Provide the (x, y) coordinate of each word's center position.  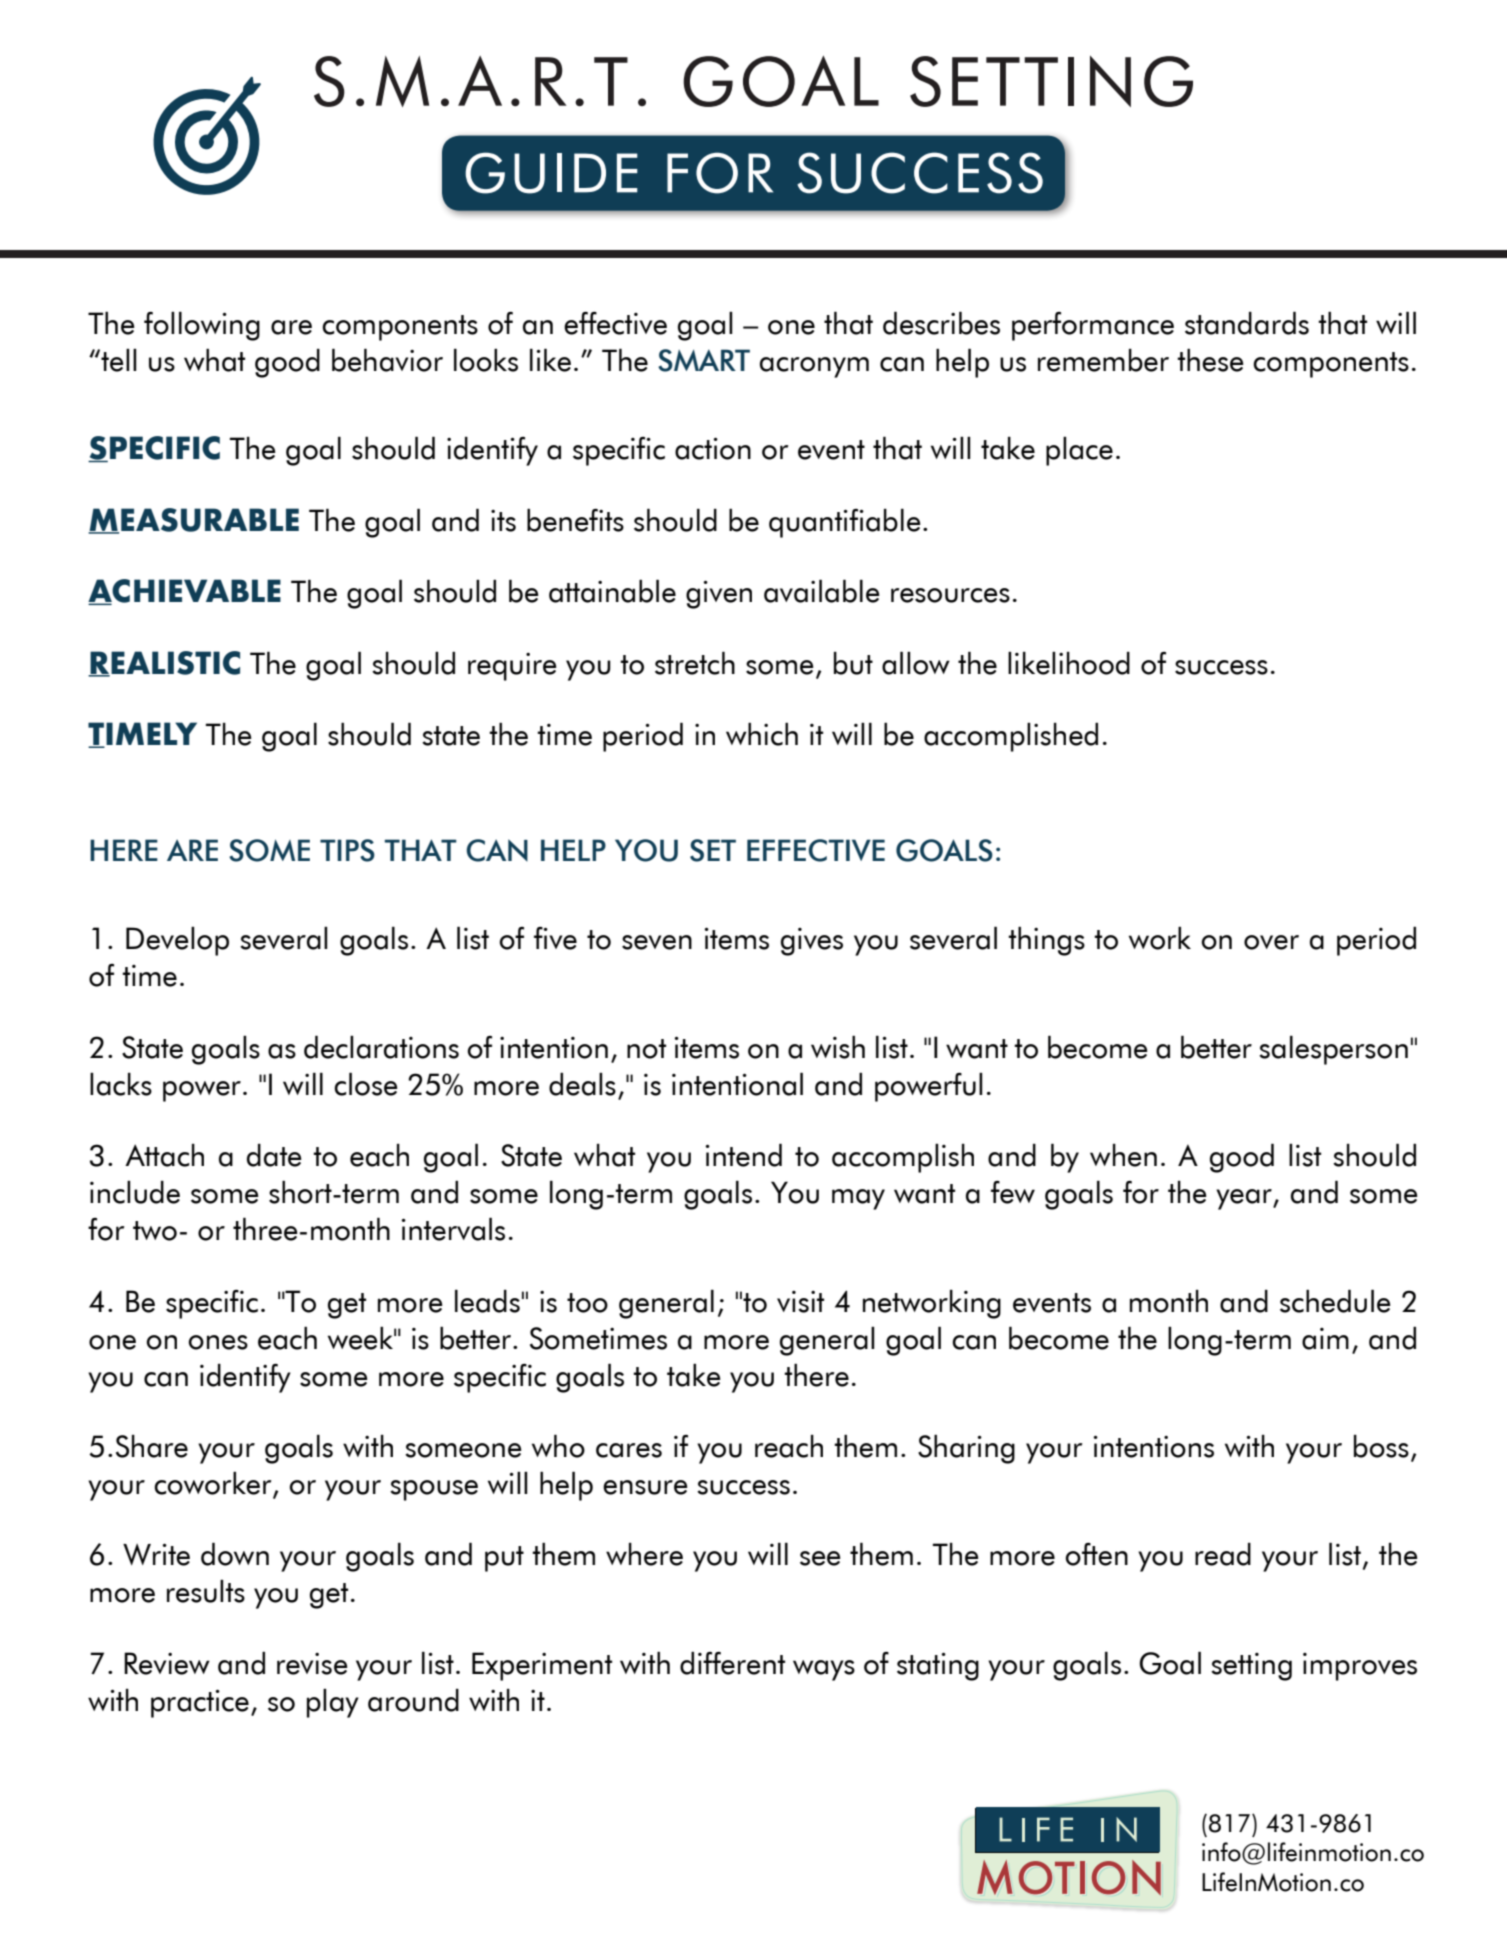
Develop (177, 941)
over (1271, 942)
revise (312, 1664)
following (202, 326)
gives (812, 942)
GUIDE (551, 173)
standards (1247, 323)
